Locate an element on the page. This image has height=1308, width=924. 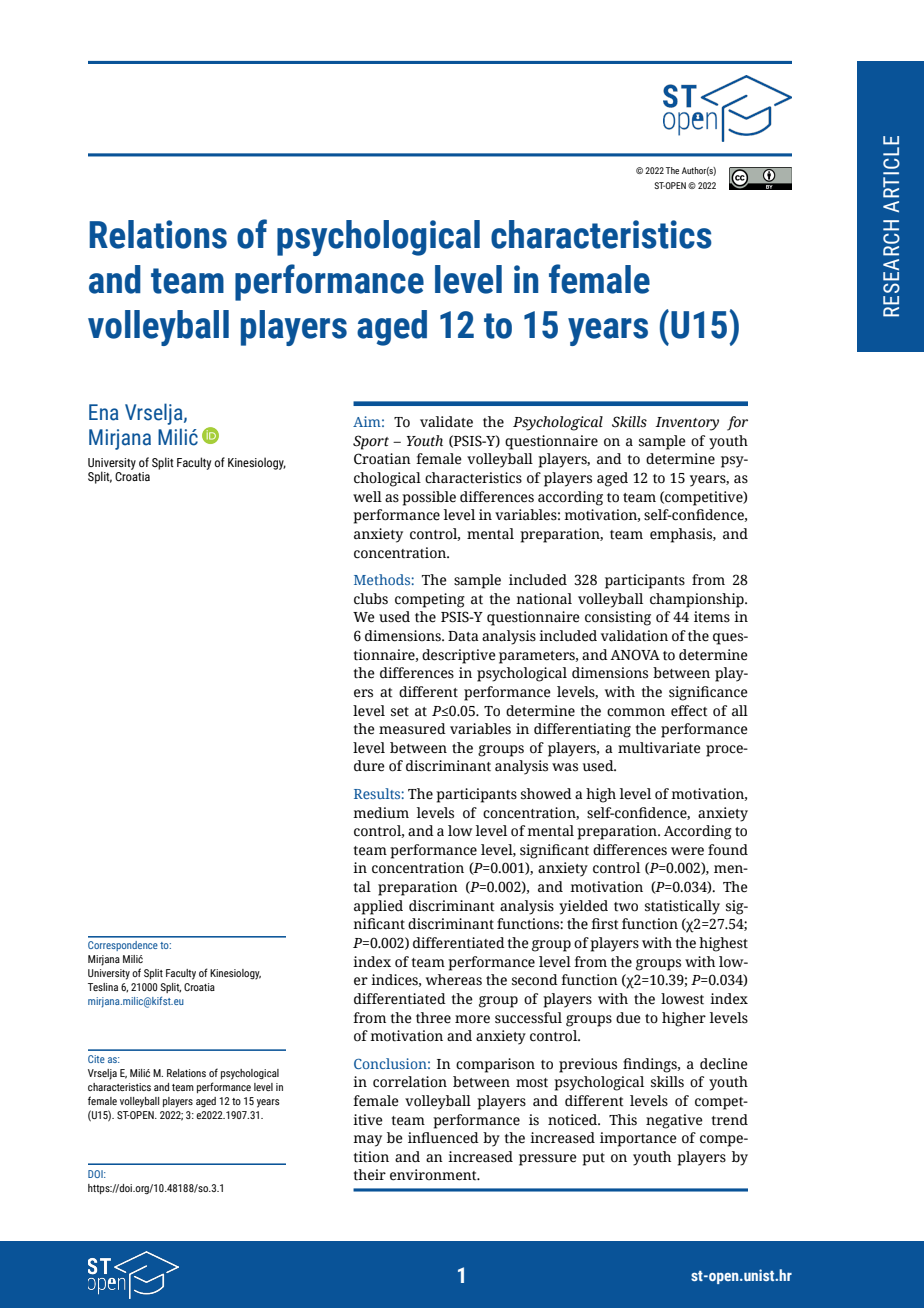
may is located at coordinates (367, 1141).
